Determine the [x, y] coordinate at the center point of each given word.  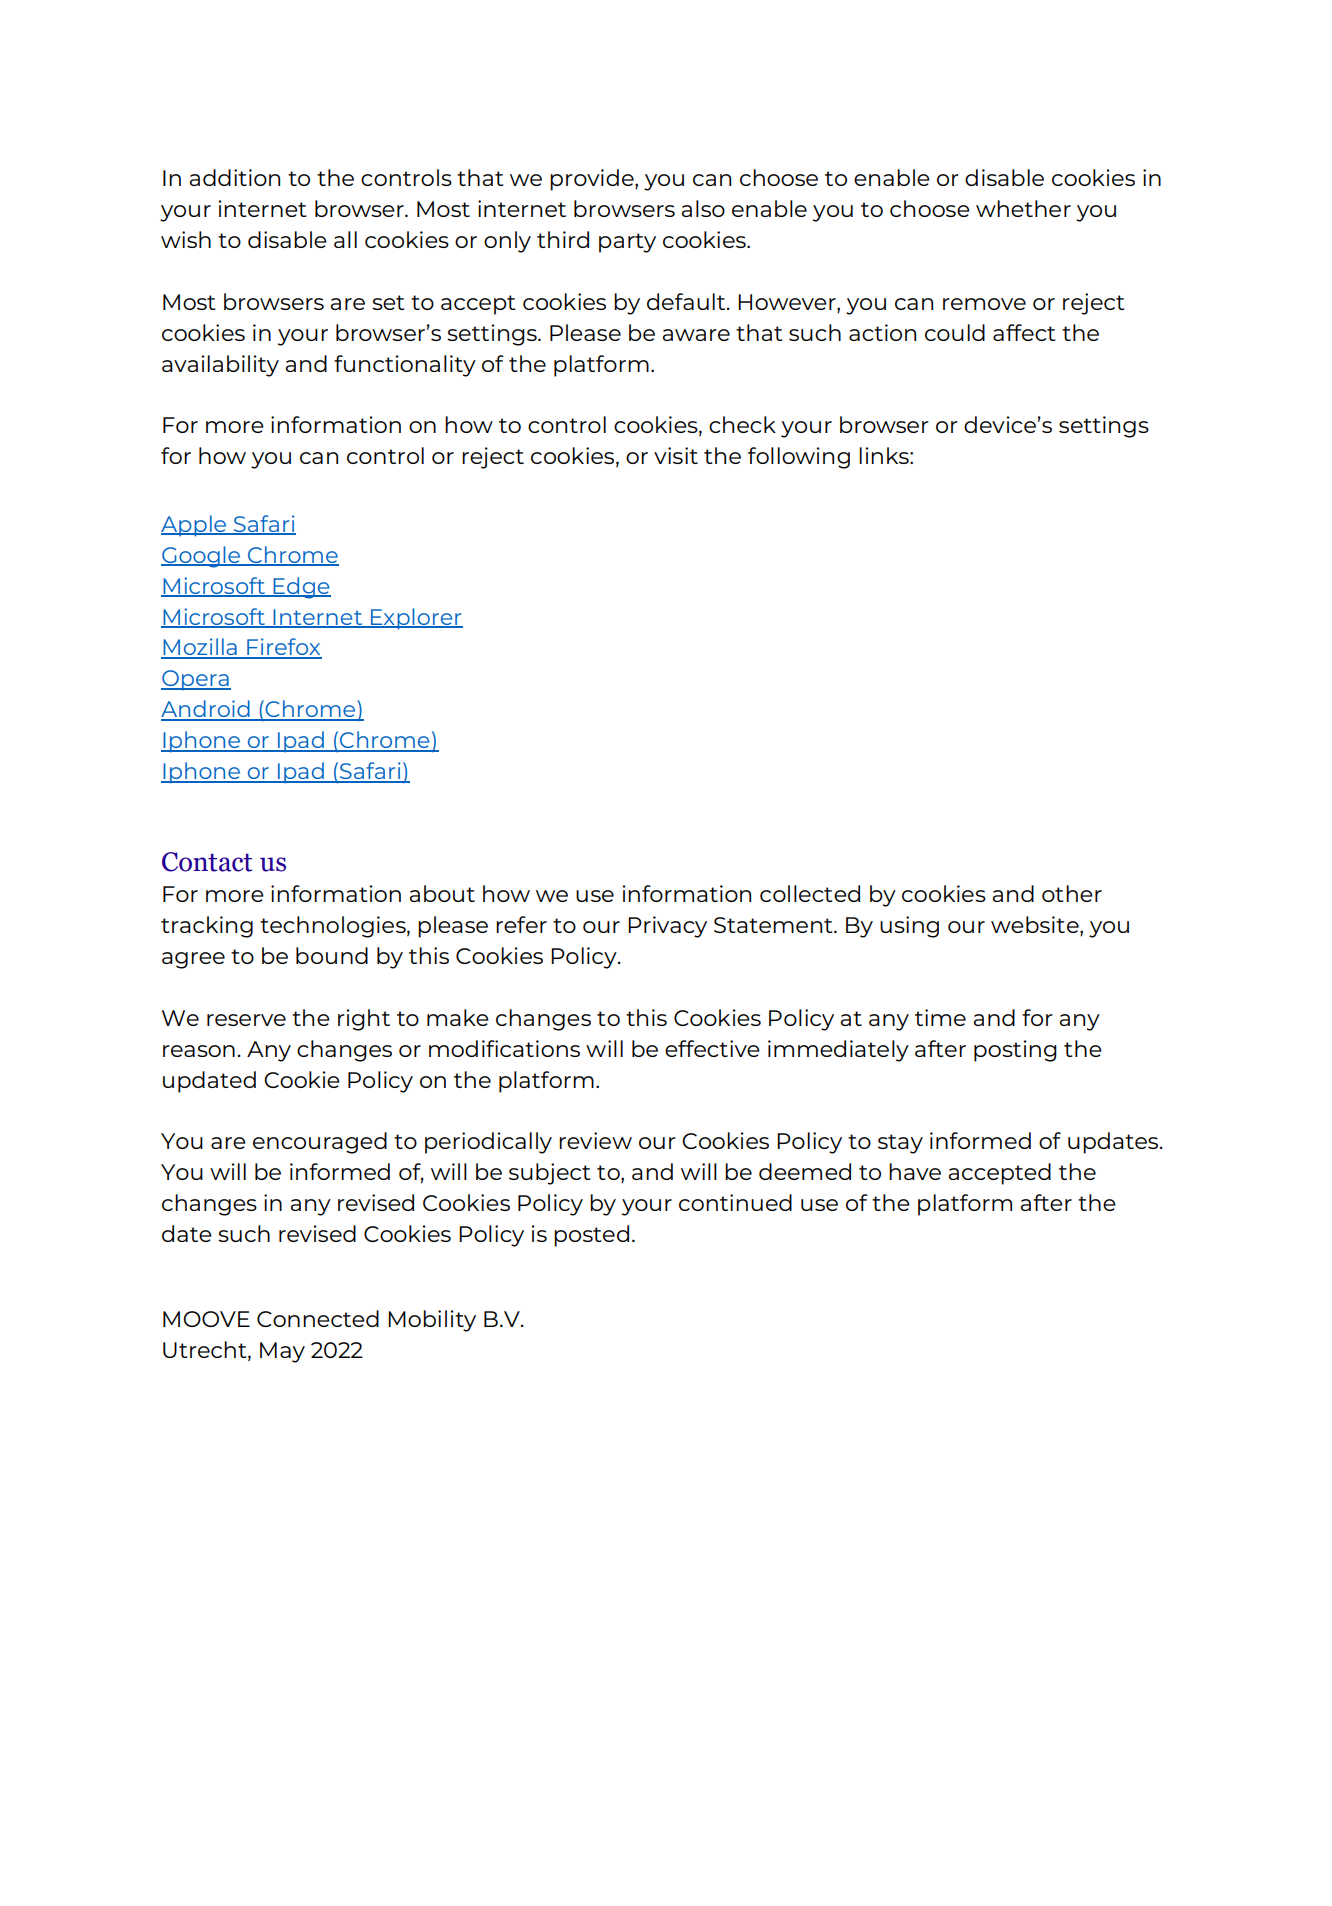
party [627, 243]
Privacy [667, 927]
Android [206, 710]
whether [1023, 208]
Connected [318, 1318]
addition [235, 177]
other [1072, 893]
